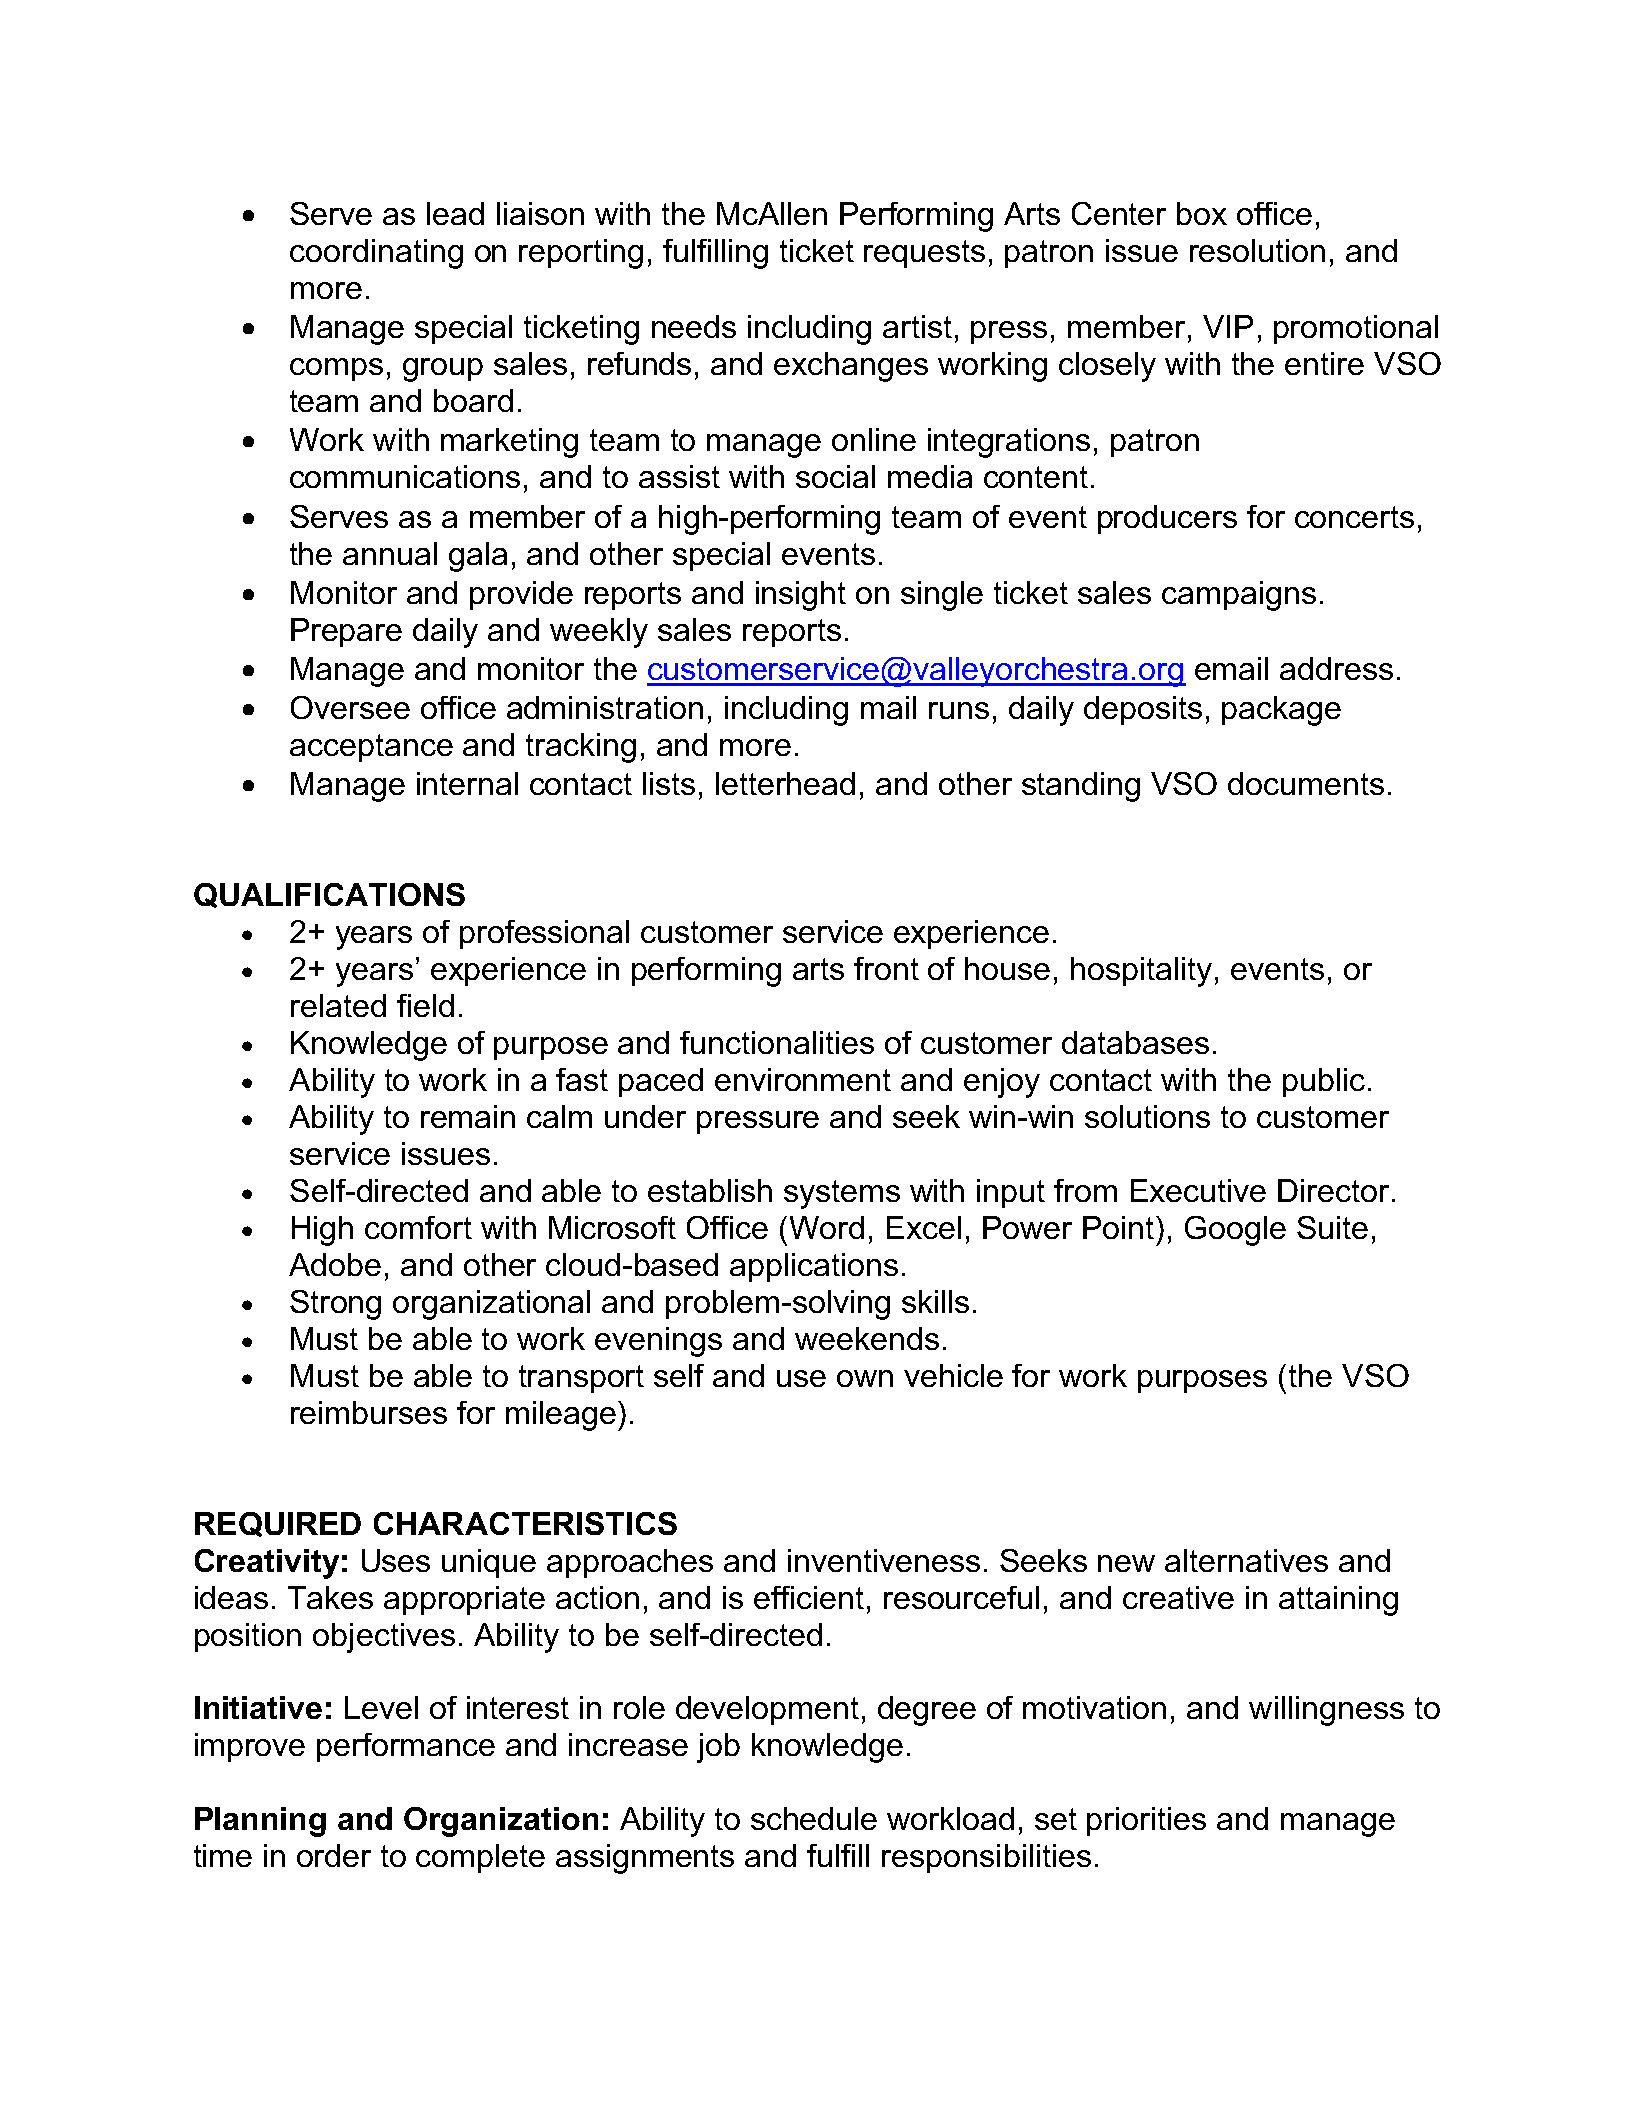 The width and height of the screenshot is (1640, 2122). I want to click on documents, so click(1306, 783).
